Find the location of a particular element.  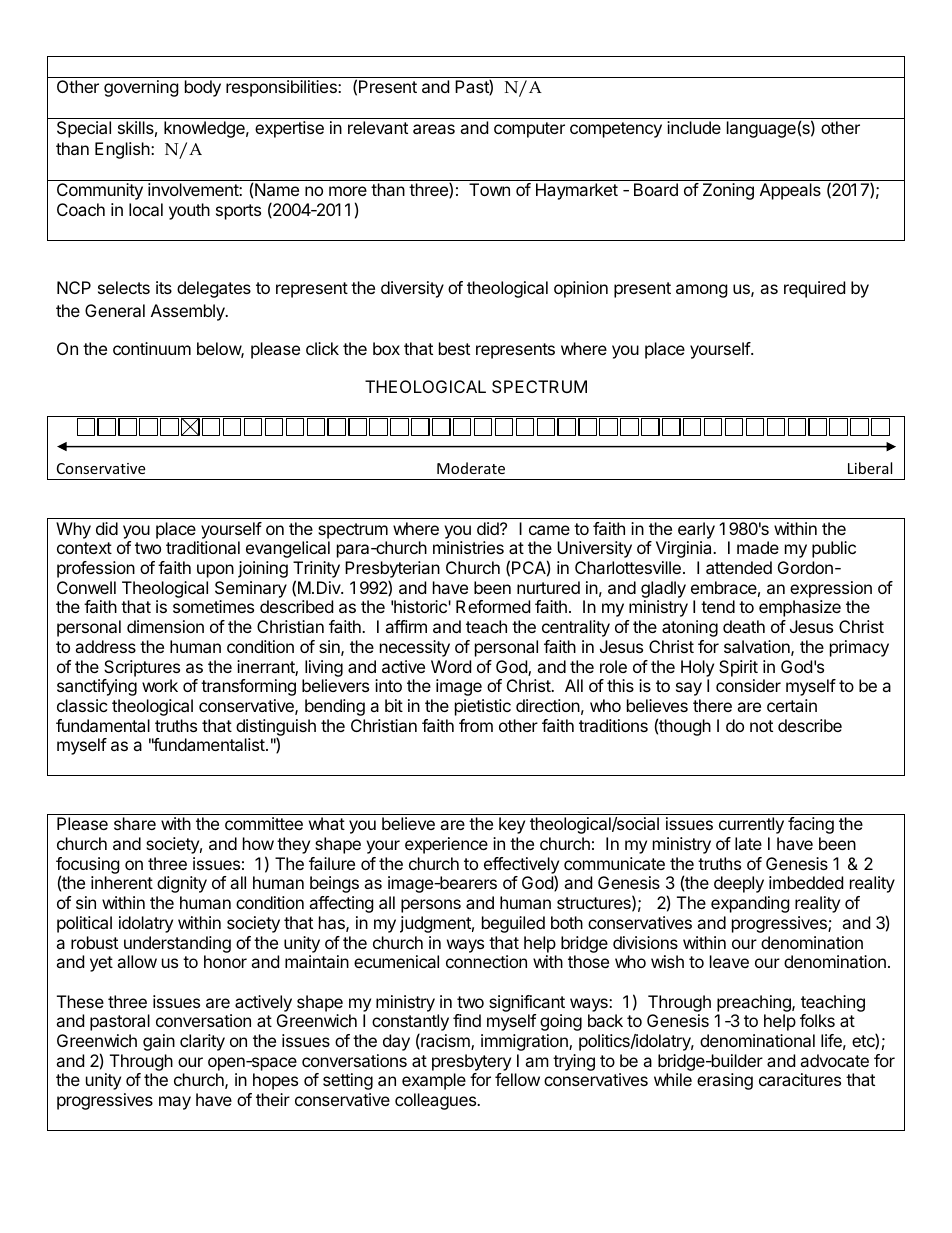

example is located at coordinates (434, 1081).
